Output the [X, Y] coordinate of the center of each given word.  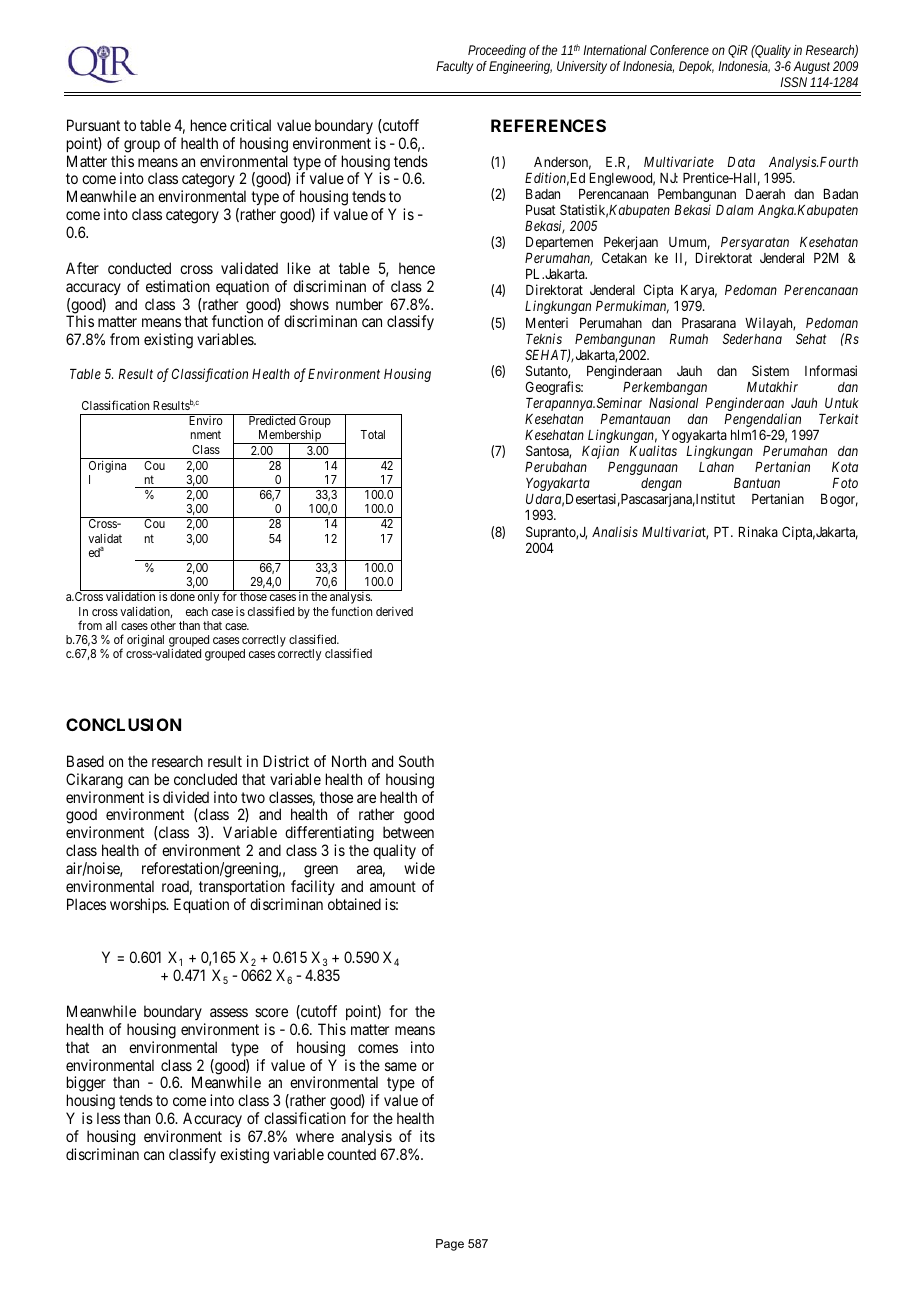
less [108, 1118]
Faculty [456, 67]
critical [250, 125]
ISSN [793, 82]
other [163, 625]
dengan [661, 486]
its [427, 1136]
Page [450, 1245]
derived [394, 611]
